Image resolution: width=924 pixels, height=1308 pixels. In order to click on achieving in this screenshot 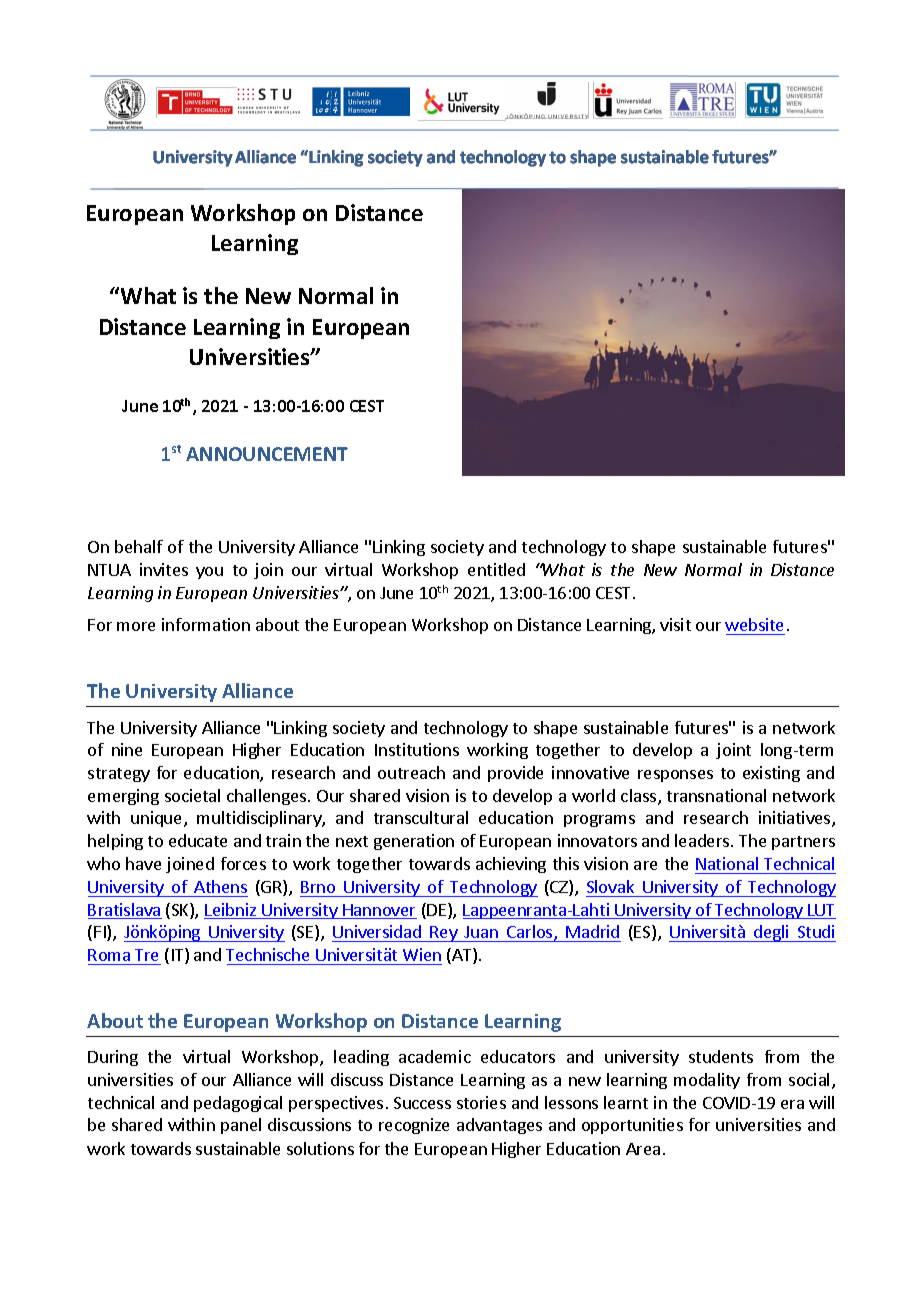, I will do `click(511, 865)`.
